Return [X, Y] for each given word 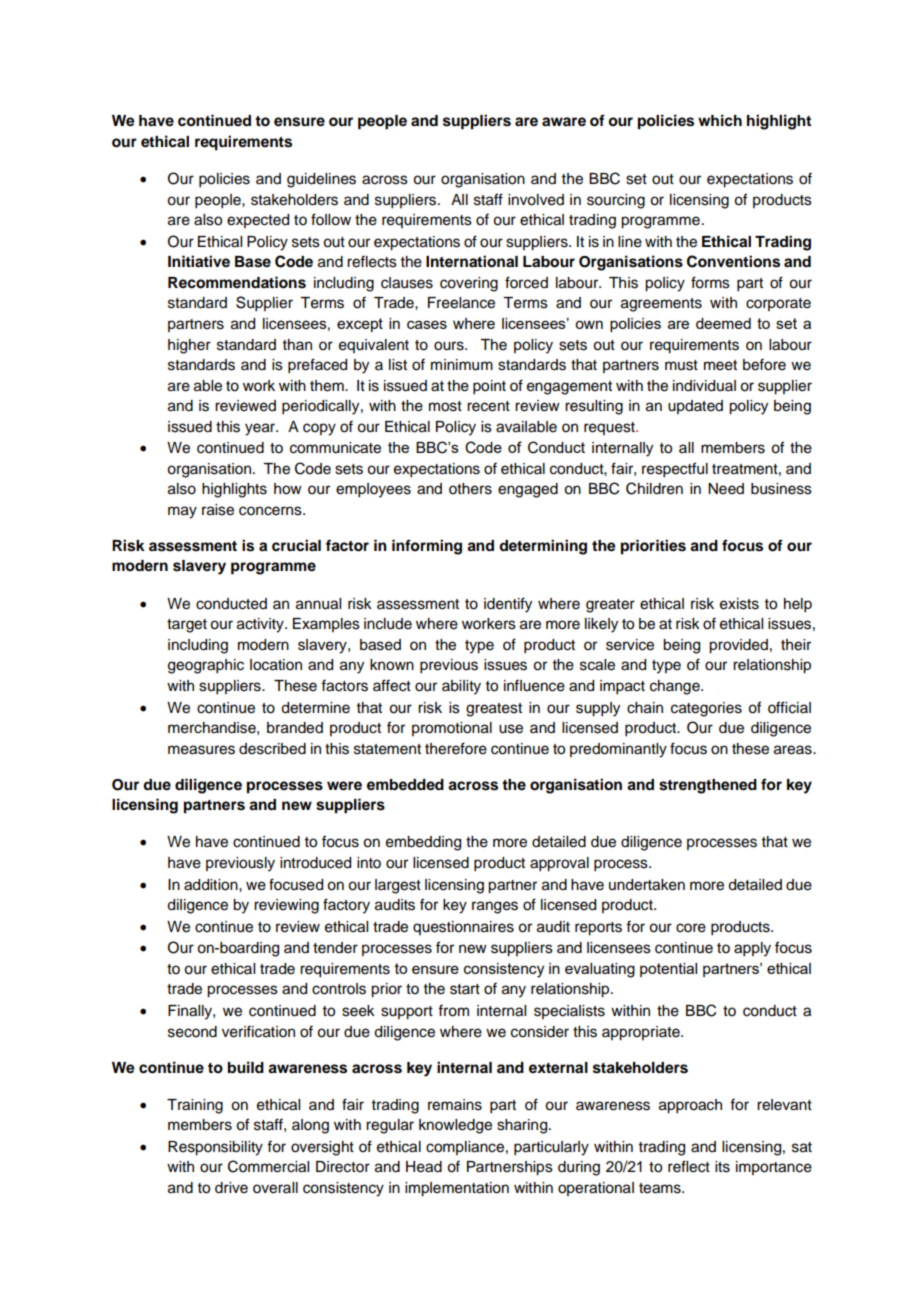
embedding [423, 843]
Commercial [268, 1166]
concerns [271, 511]
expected [258, 221]
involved [536, 200]
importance [774, 1168]
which [720, 120]
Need [726, 489]
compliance [465, 1148]
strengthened [708, 786]
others [470, 489]
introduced [315, 863]
